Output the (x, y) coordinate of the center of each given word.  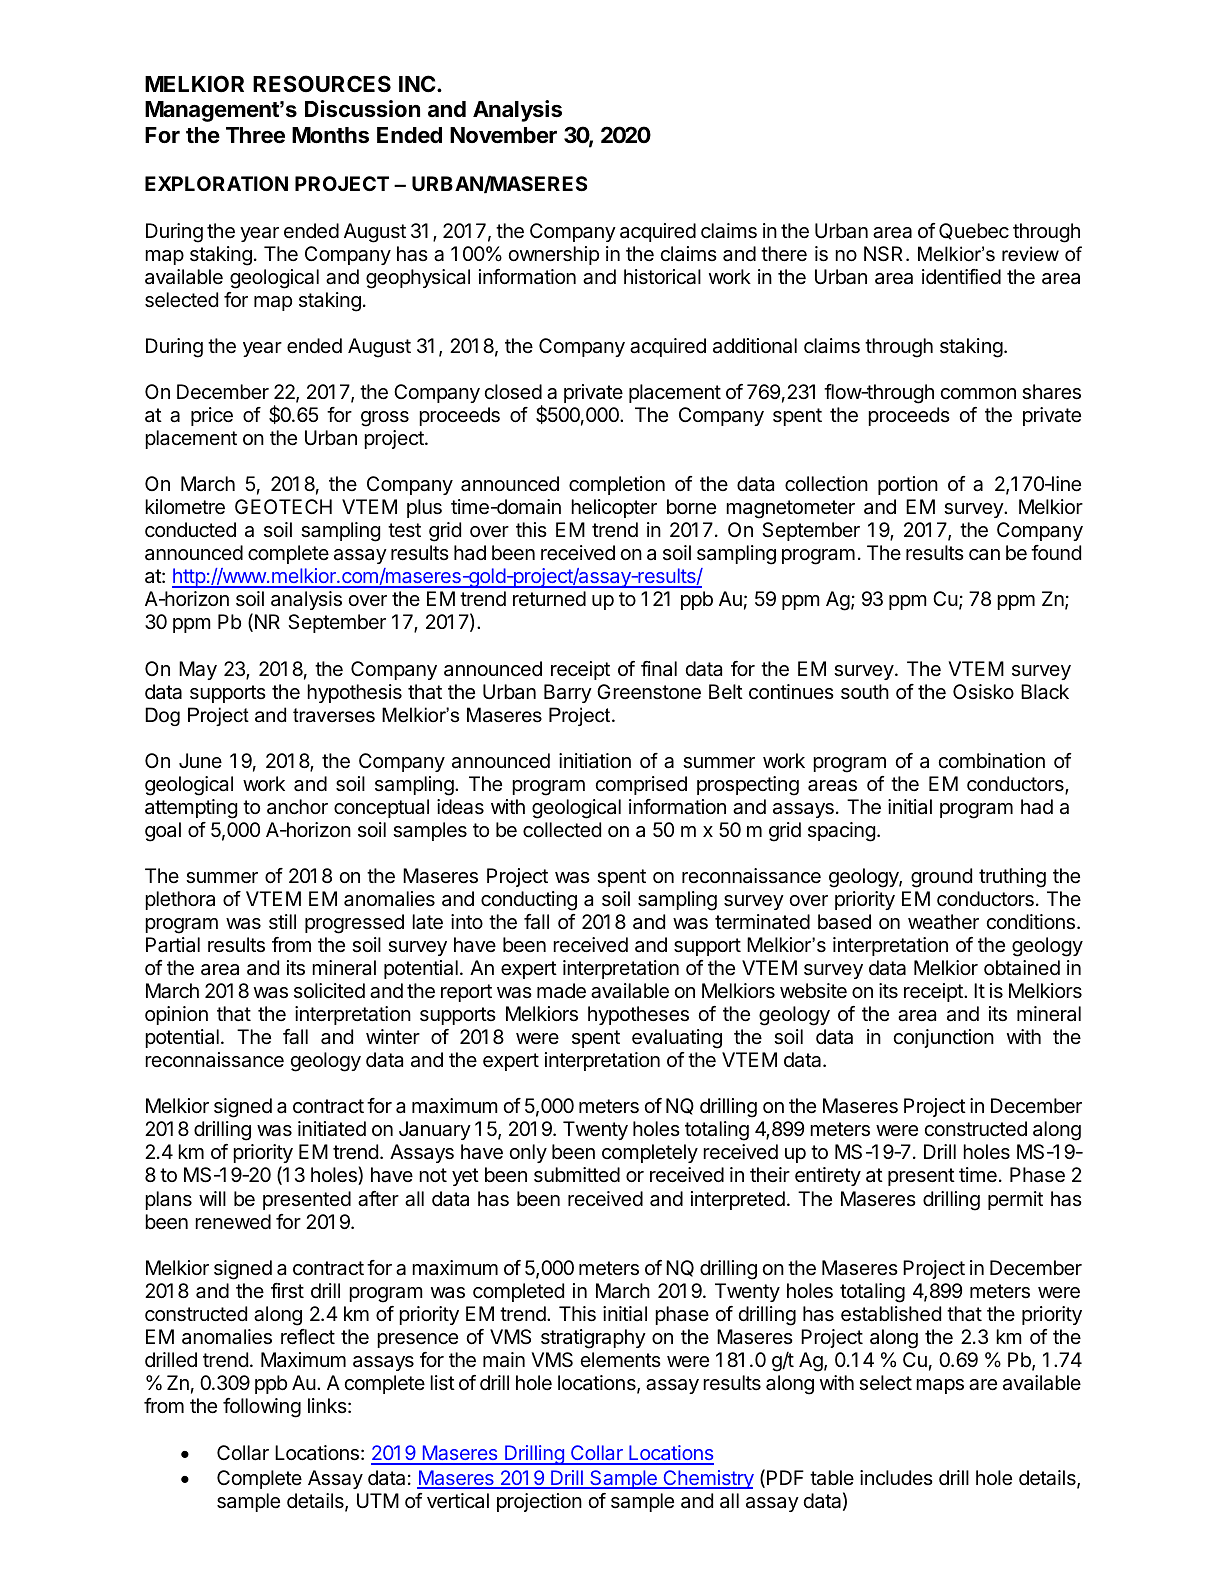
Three (255, 135)
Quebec (974, 231)
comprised (641, 785)
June (200, 760)
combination (991, 761)
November (503, 135)
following (262, 1408)
